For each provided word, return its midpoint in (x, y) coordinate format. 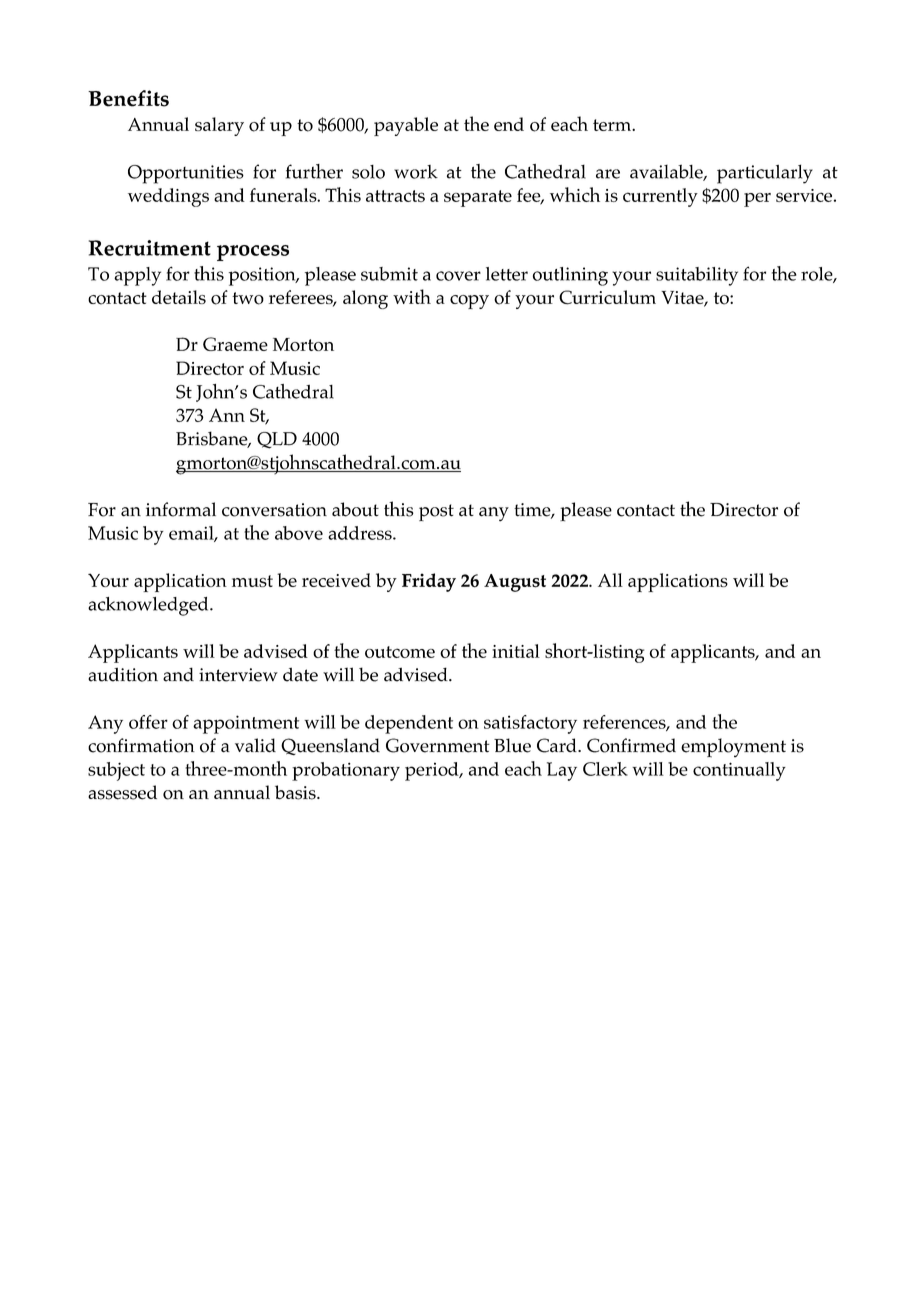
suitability (697, 276)
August (515, 583)
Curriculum (607, 297)
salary (219, 126)
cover (458, 276)
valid (255, 745)
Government (438, 745)
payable (406, 126)
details (179, 297)
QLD (277, 440)
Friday (429, 582)
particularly (765, 174)
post (436, 512)
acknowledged (149, 606)
